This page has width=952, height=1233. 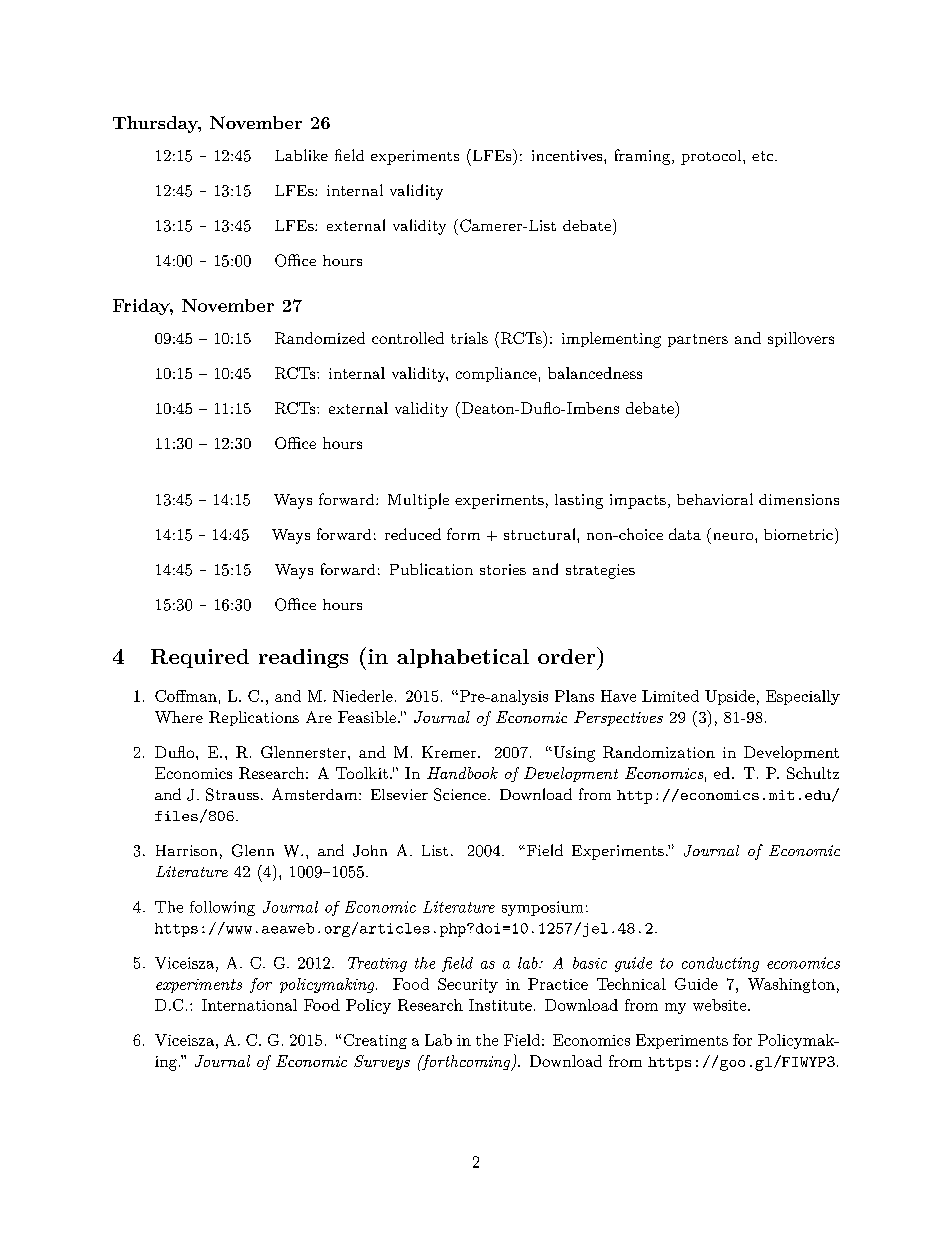 What do you see at coordinates (320, 338) in the page?
I see `Randomized` at bounding box center [320, 338].
